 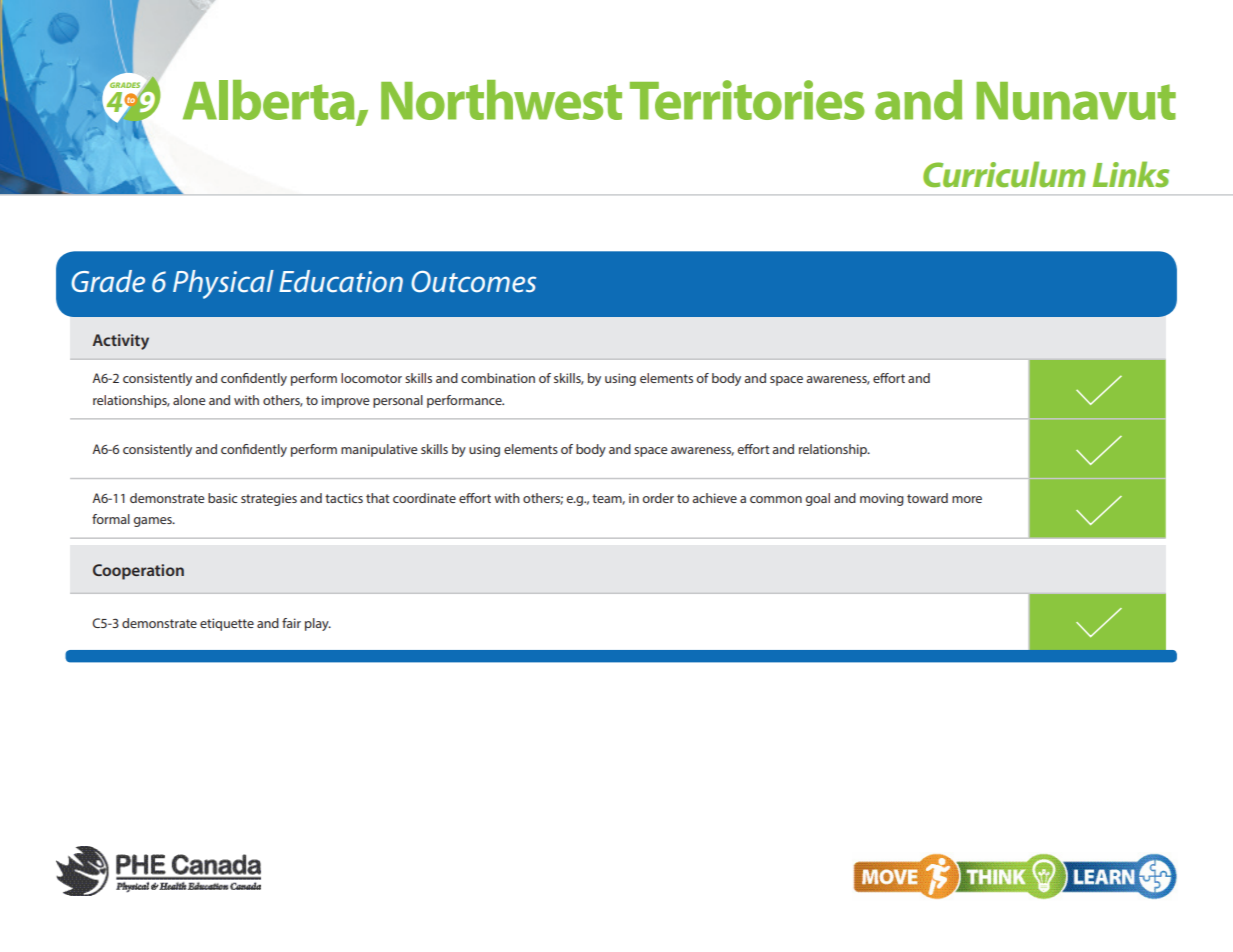 I want to click on Northwest, so click(x=501, y=100).
